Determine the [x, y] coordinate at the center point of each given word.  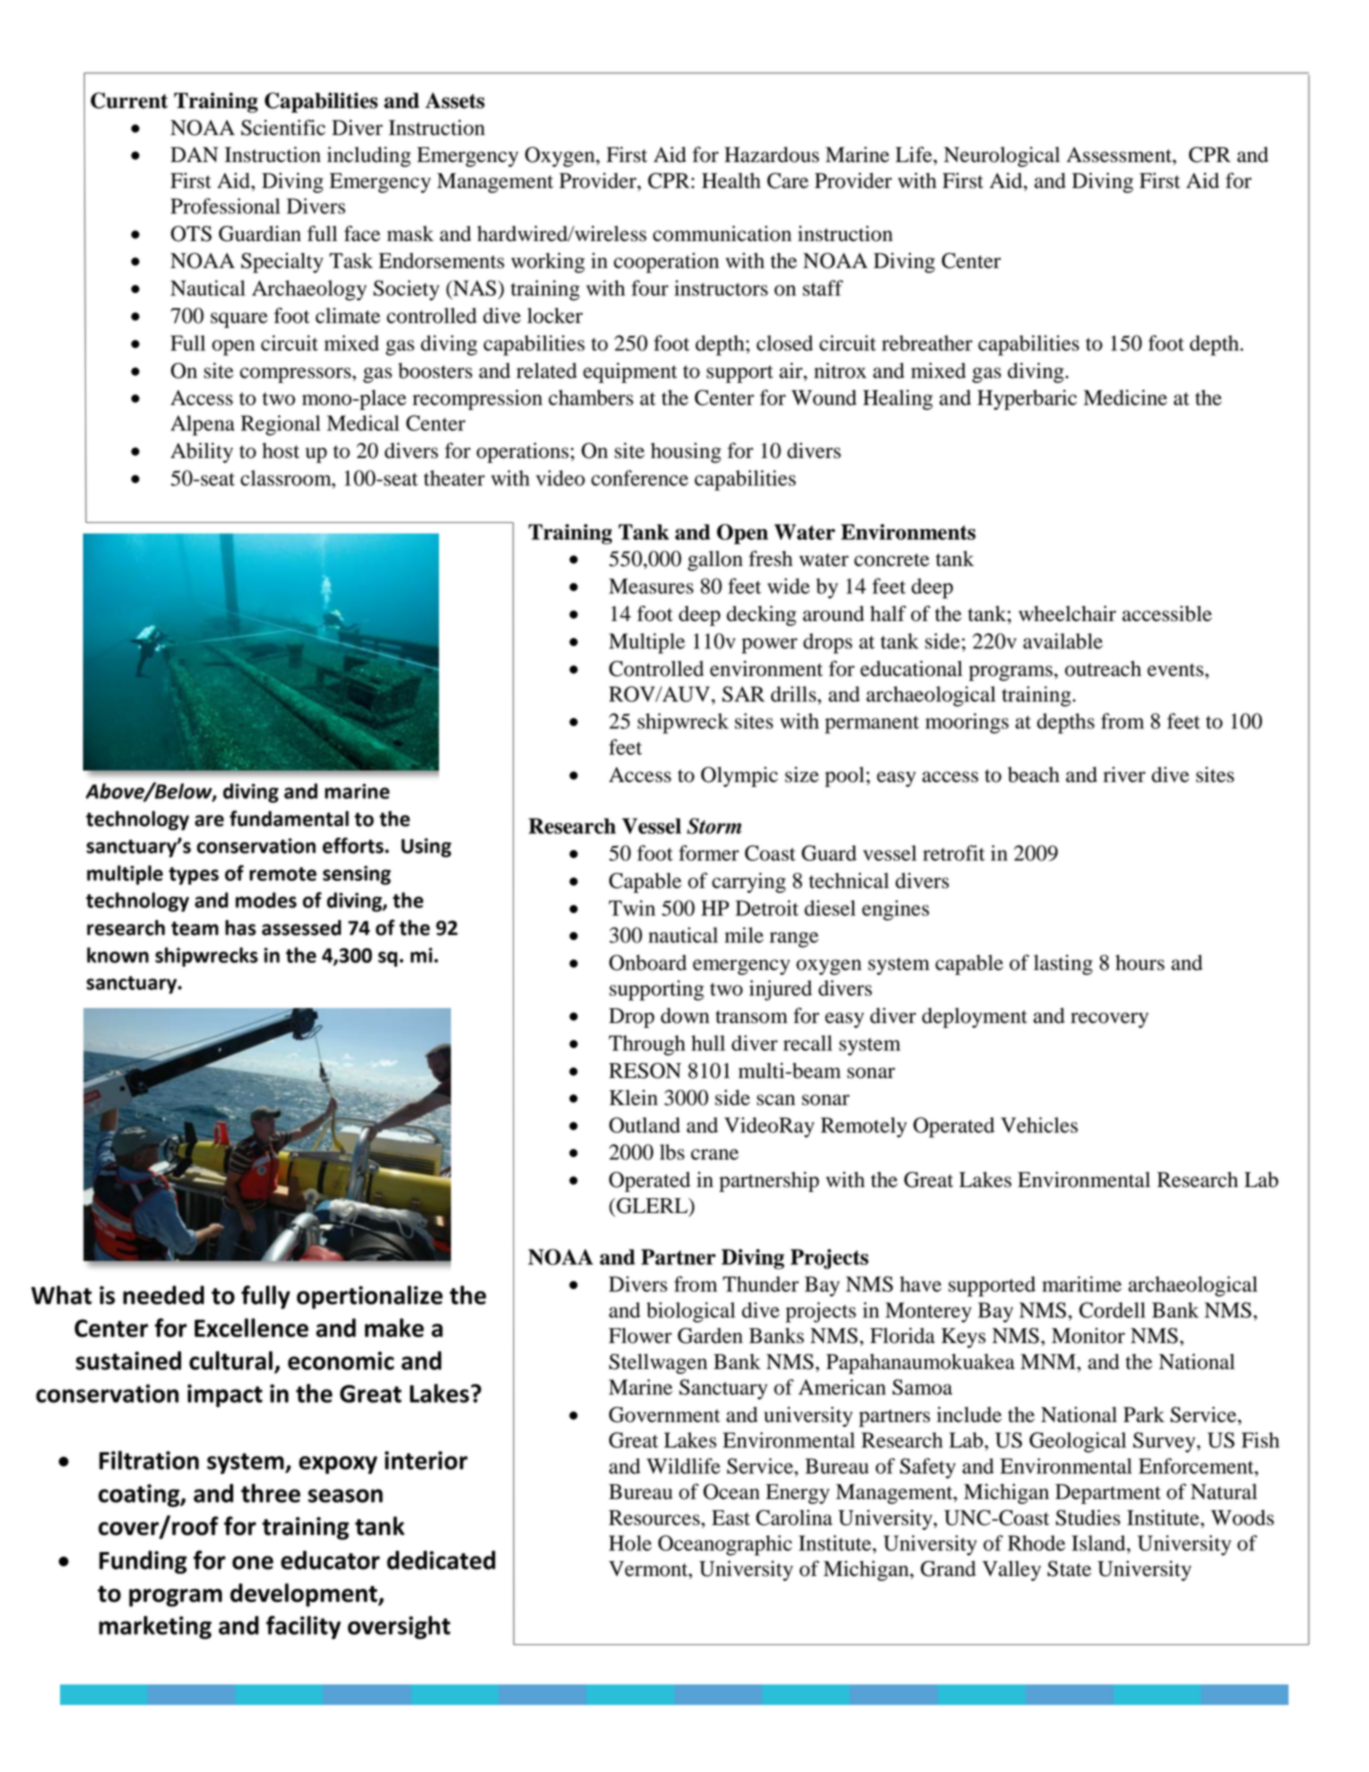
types [194, 876]
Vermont [649, 1570]
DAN [194, 154]
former [709, 853]
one [252, 1563]
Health [731, 181]
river [1124, 775]
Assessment [1120, 156]
